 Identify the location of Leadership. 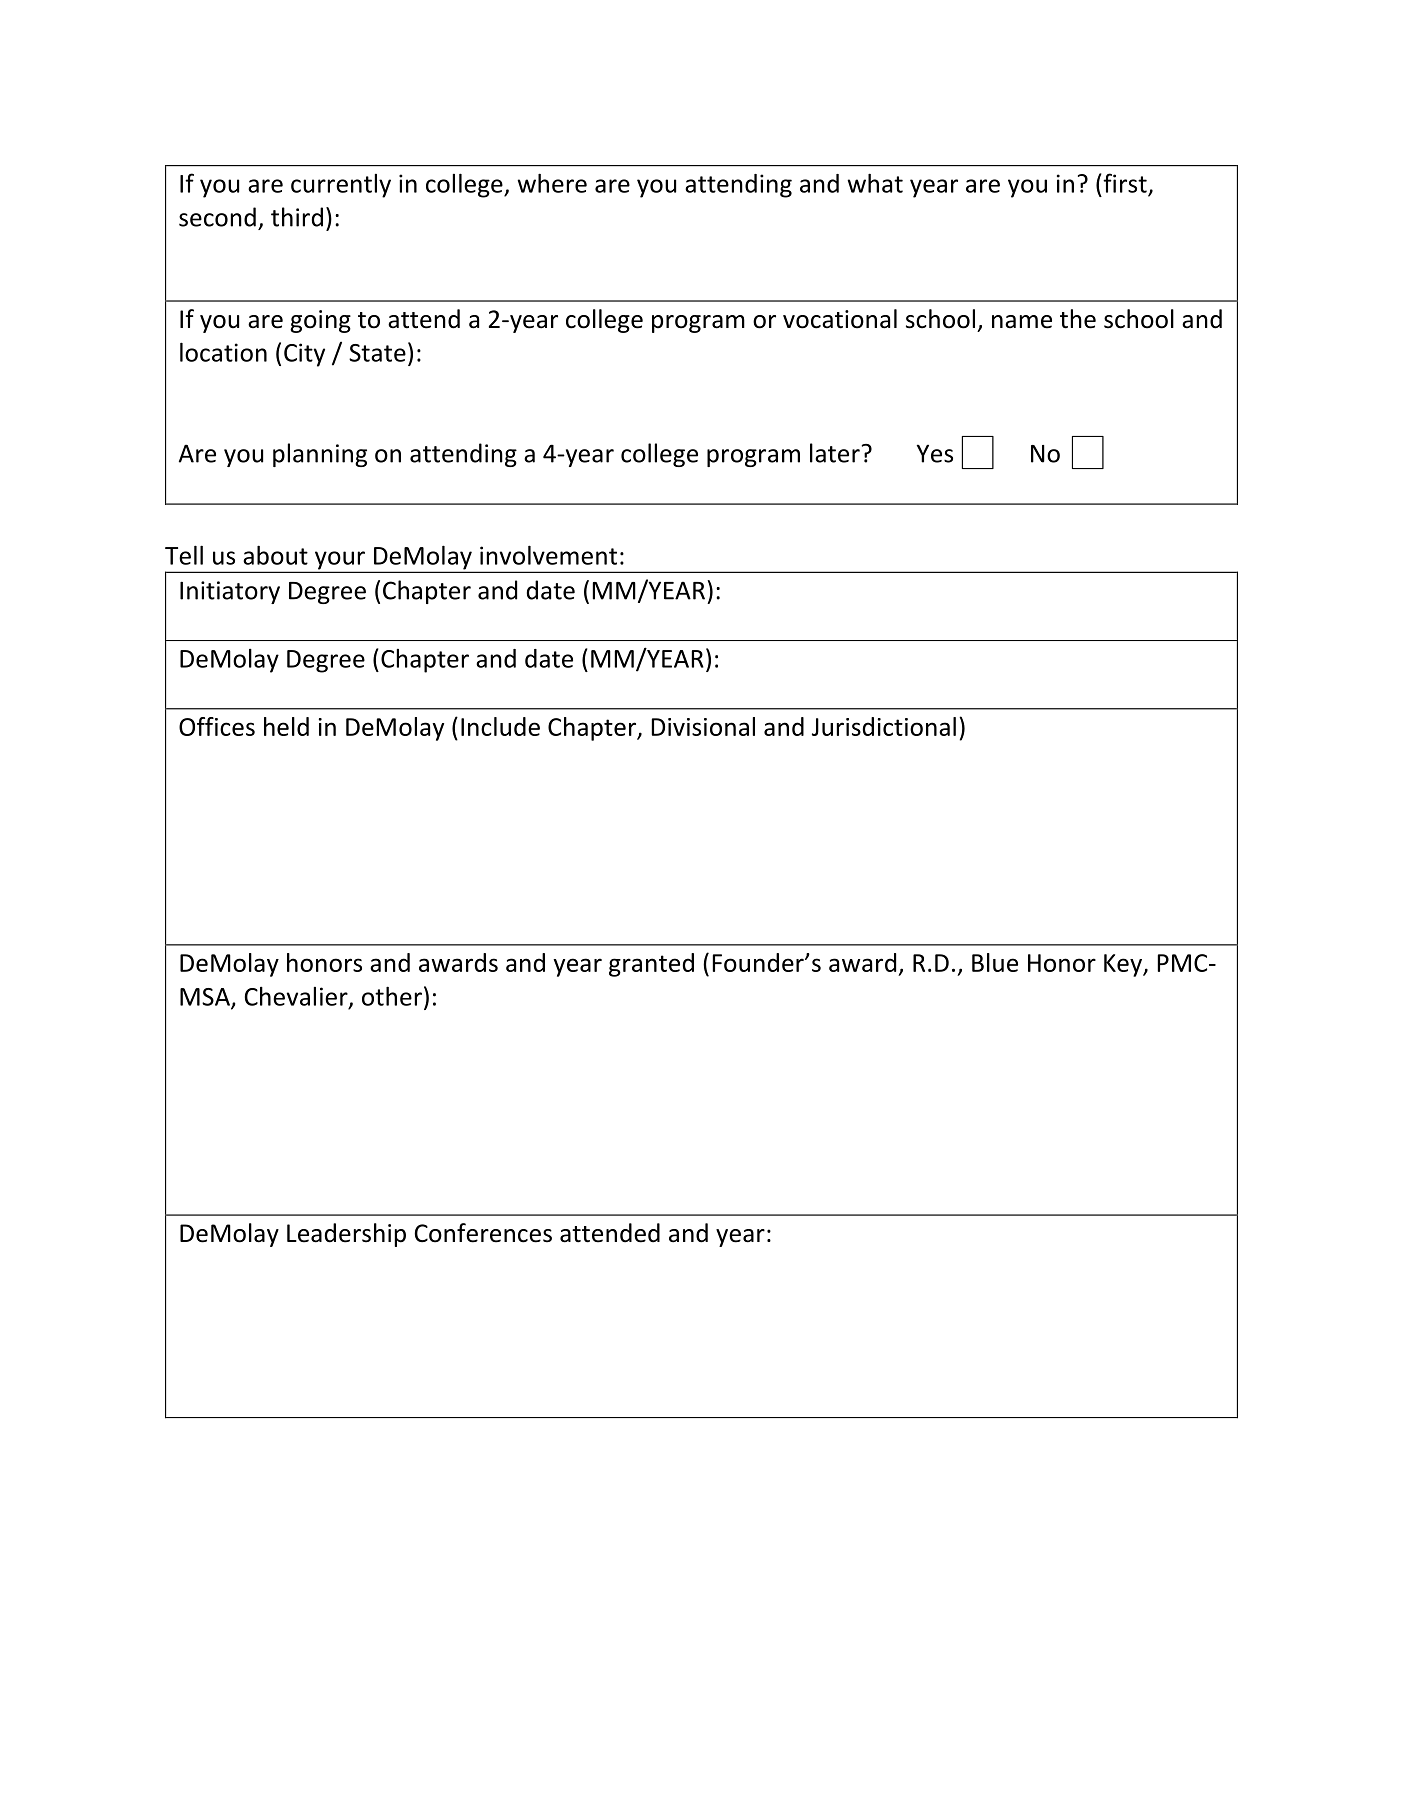
(346, 1235).
